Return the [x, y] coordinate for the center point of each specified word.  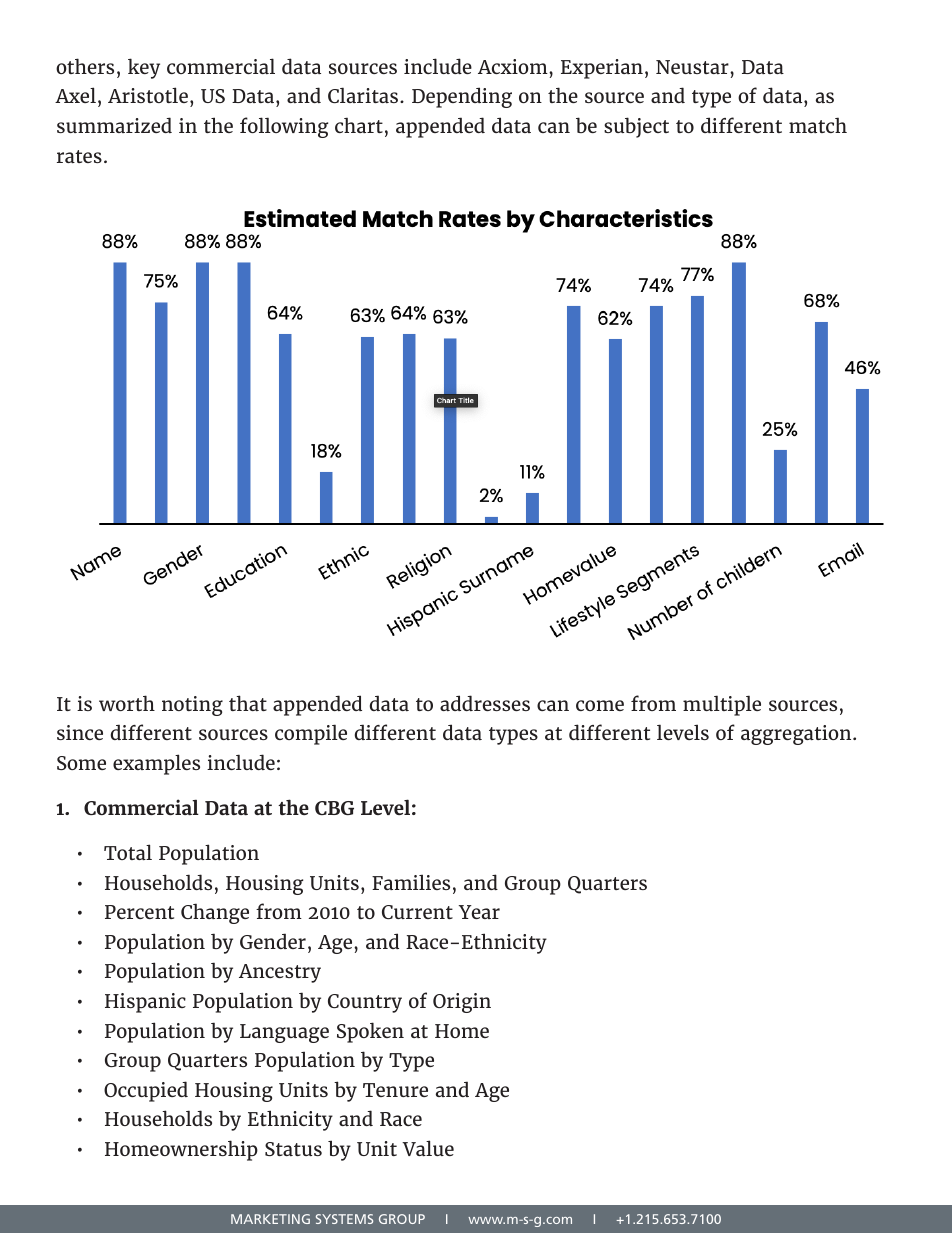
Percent [139, 912]
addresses [485, 703]
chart [359, 125]
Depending [462, 97]
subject [636, 127]
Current [417, 912]
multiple [722, 705]
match [818, 125]
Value [428, 1148]
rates [79, 156]
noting [192, 706]
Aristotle [148, 95]
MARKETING [270, 1219]
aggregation [797, 735]
